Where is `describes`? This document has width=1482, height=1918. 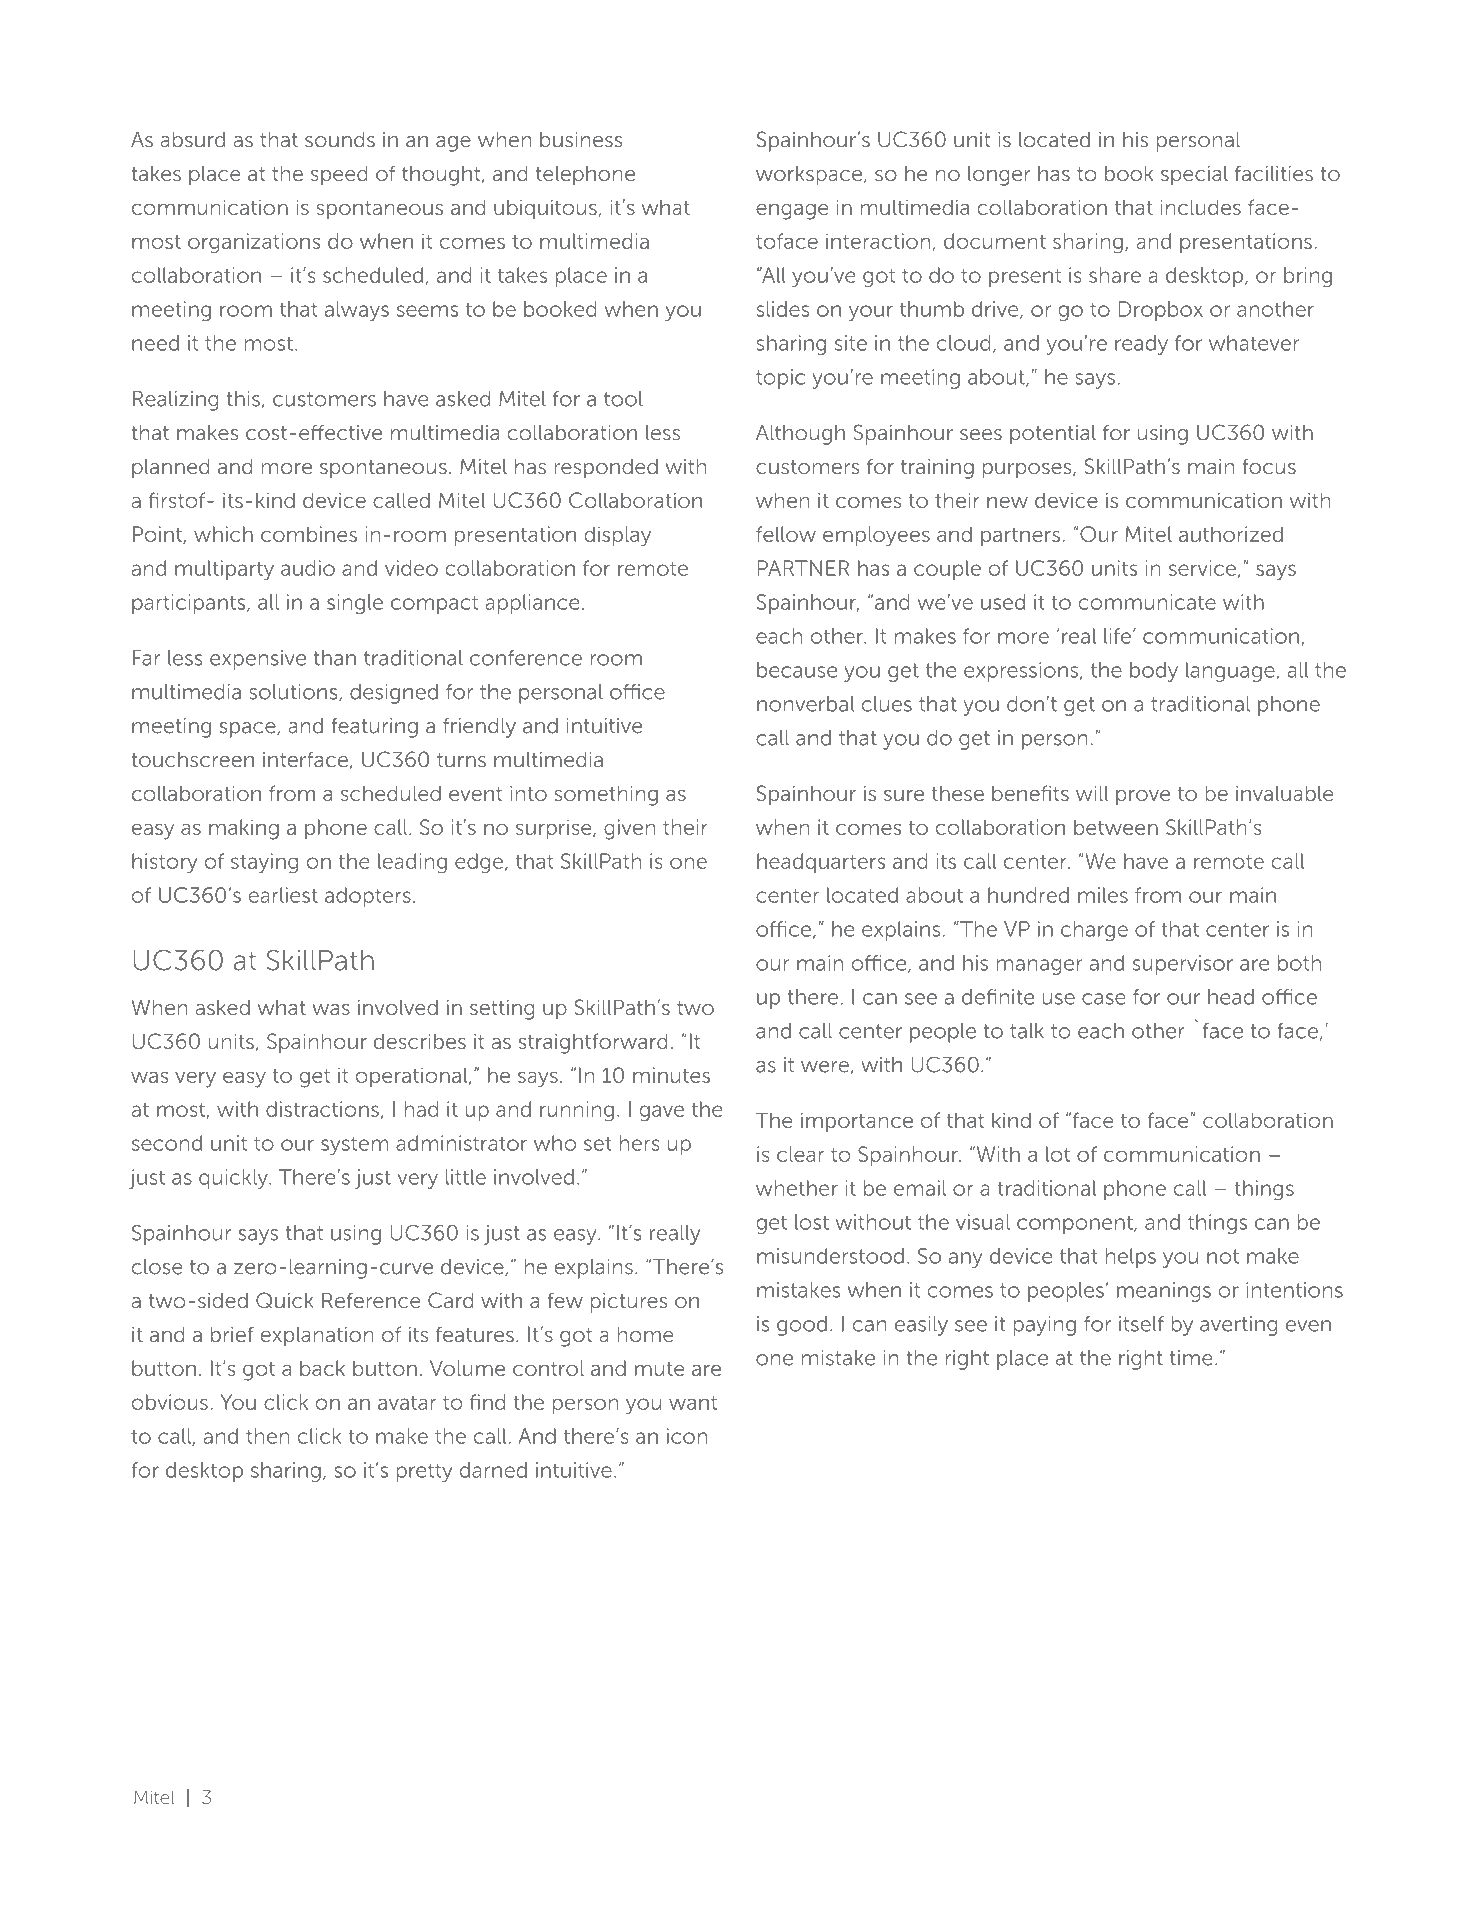 describes is located at coordinates (420, 1041).
